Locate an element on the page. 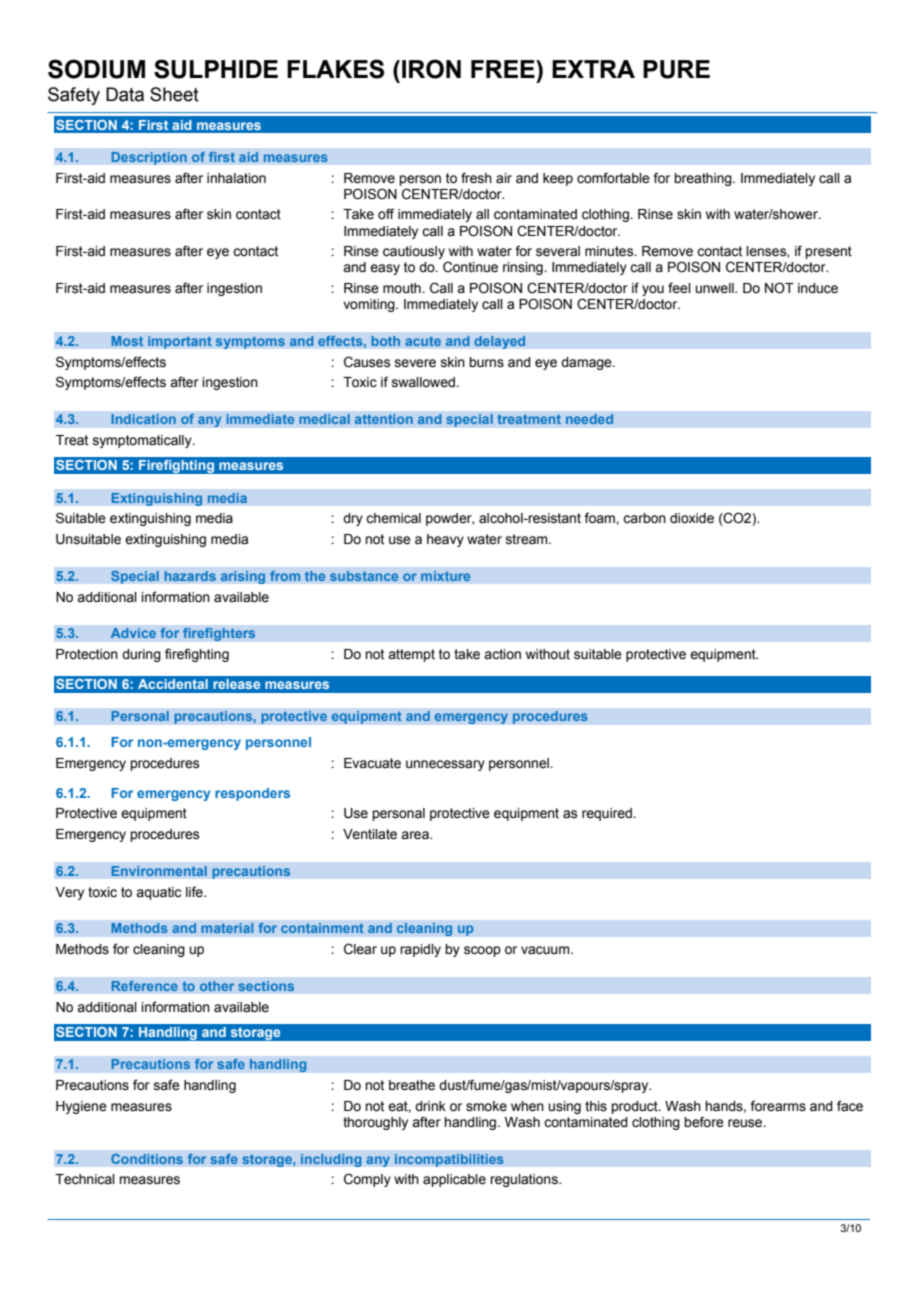 Image resolution: width=924 pixels, height=1308 pixels. Sheet is located at coordinates (174, 94).
